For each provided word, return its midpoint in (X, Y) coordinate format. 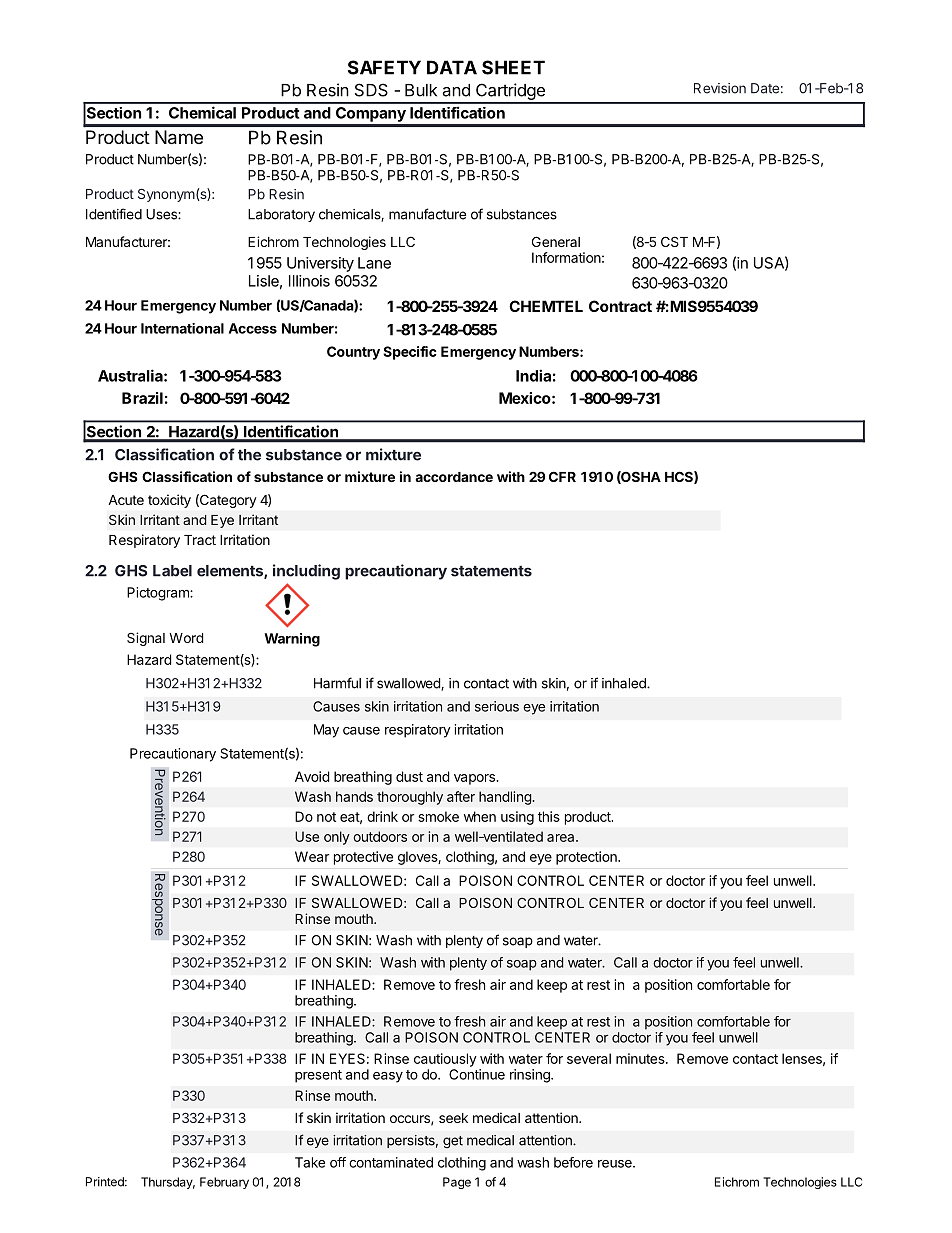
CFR (562, 476)
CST (674, 241)
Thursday (168, 1183)
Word (186, 638)
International (182, 328)
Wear (312, 856)
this (549, 816)
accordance (454, 477)
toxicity (169, 501)
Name (179, 137)
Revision (720, 88)
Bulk (421, 90)
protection (587, 858)
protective (363, 858)
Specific (410, 353)
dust (409, 776)
